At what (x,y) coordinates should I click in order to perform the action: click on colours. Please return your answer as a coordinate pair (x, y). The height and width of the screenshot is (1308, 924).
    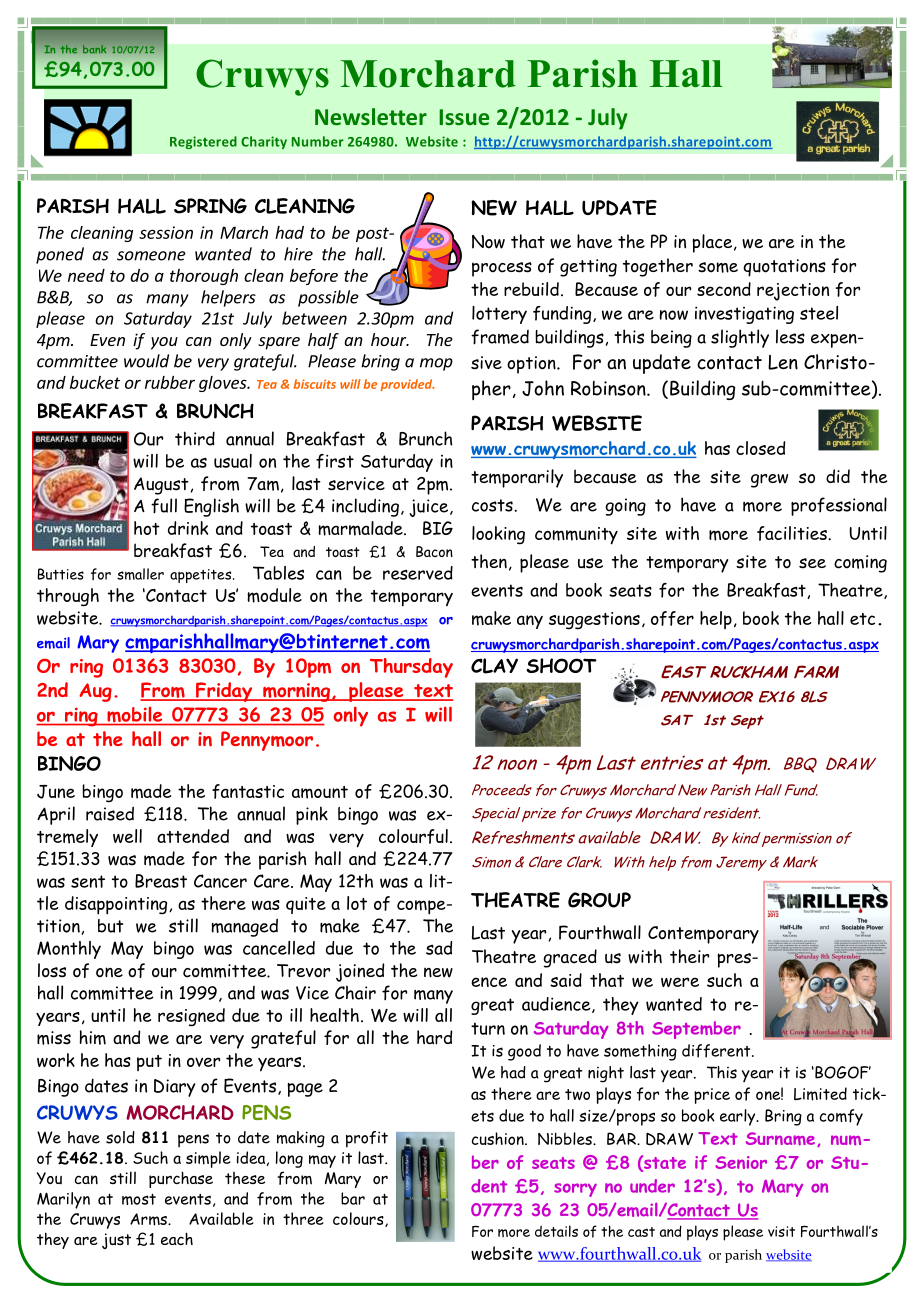
    Looking at the image, I should click on (359, 1219).
